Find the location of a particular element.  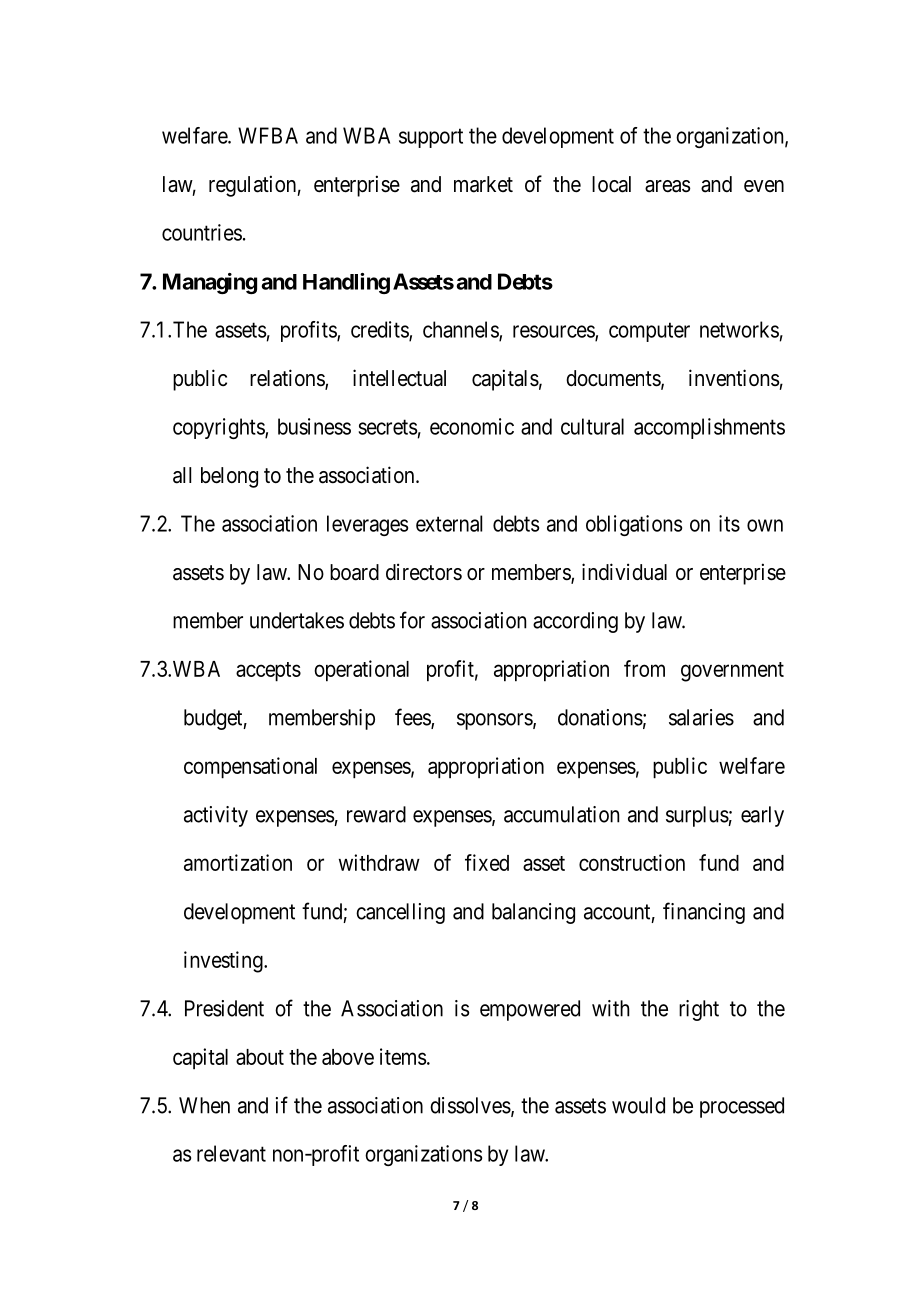

dissolves is located at coordinates (470, 1105).
